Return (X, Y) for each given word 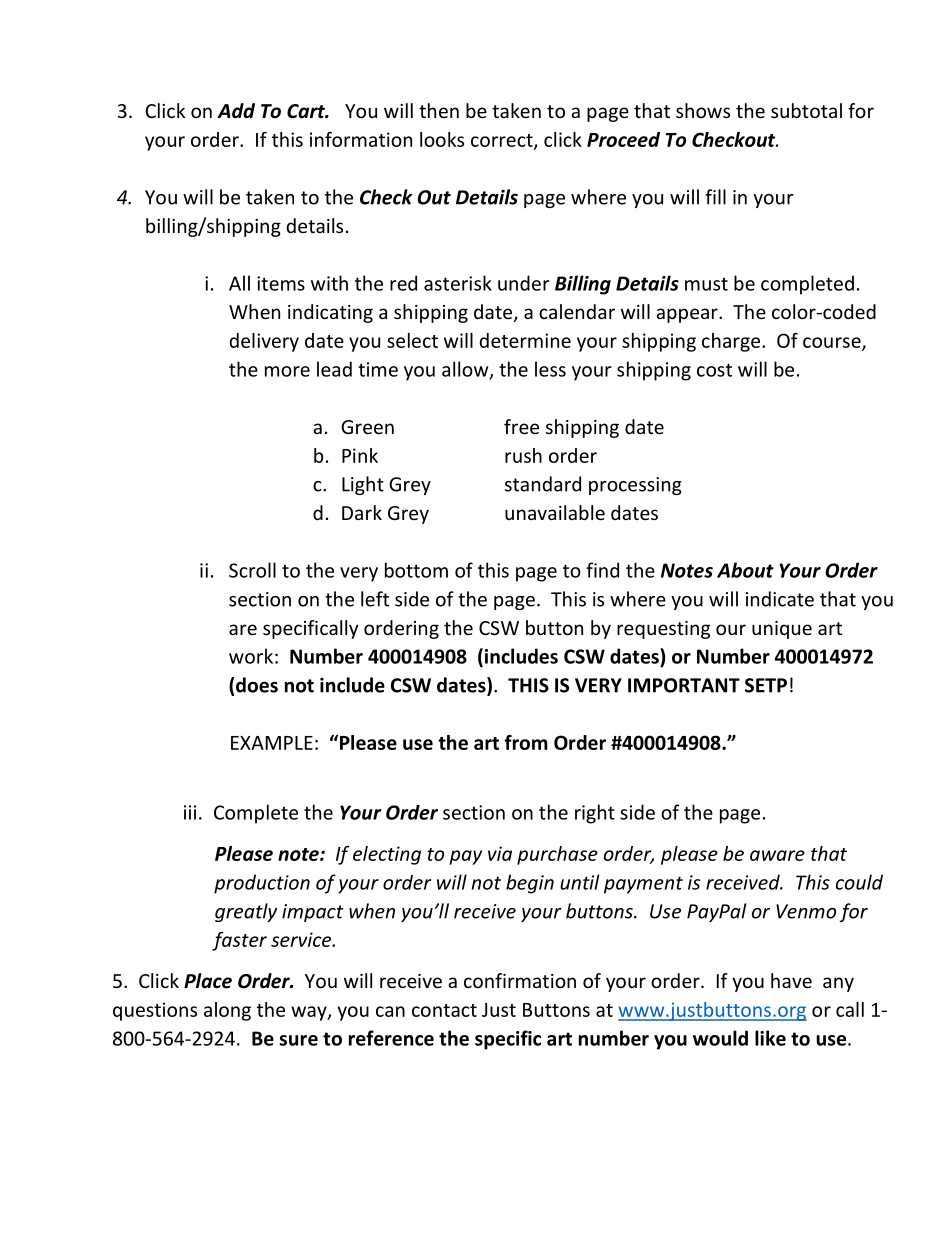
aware (777, 855)
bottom (416, 570)
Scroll (252, 570)
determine (525, 340)
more (287, 371)
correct (503, 141)
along (227, 1011)
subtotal (806, 110)
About (745, 570)
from (526, 742)
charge (732, 342)
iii (190, 812)
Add (236, 111)
